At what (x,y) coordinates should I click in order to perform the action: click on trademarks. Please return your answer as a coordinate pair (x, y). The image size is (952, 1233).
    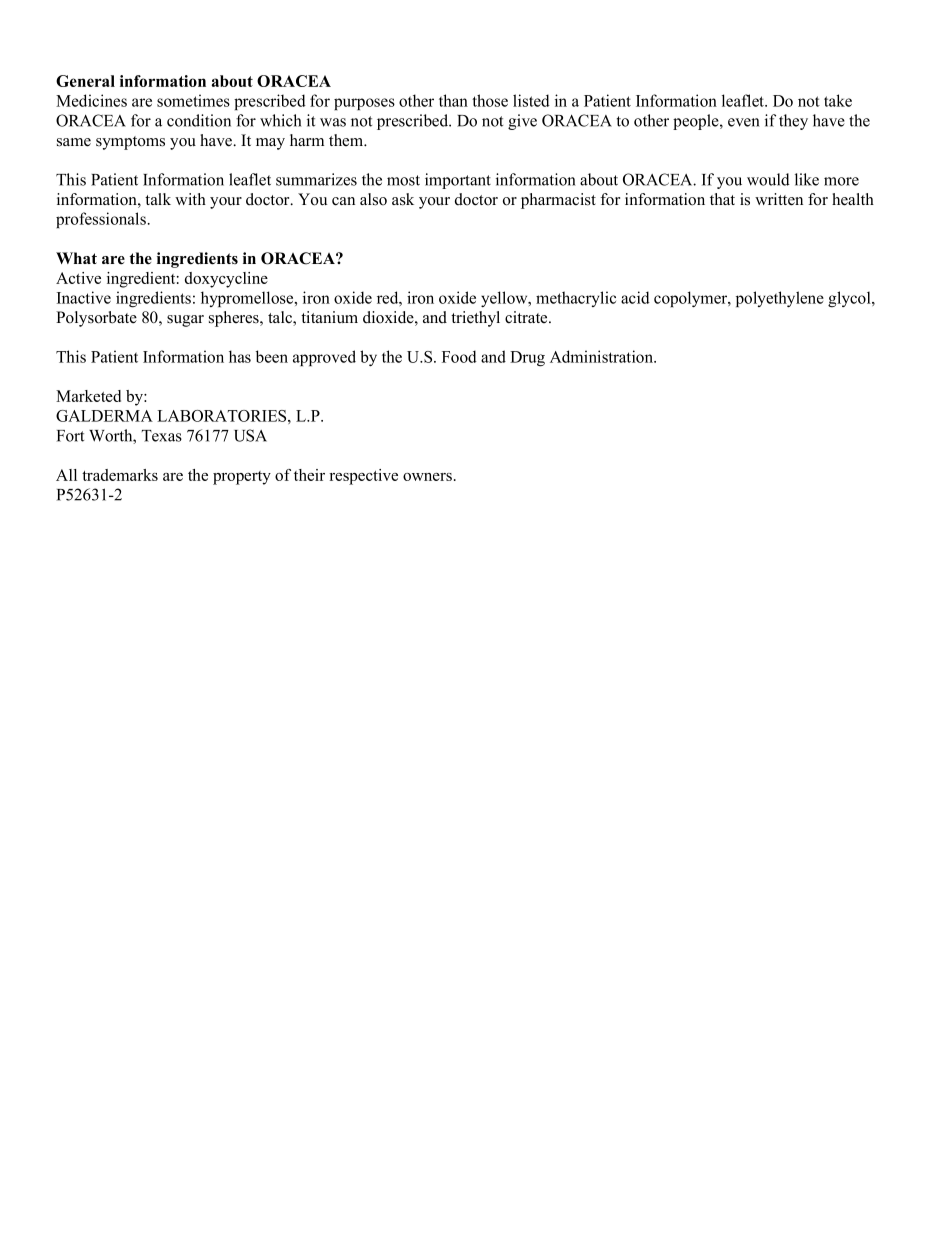
    Looking at the image, I should click on (120, 475).
